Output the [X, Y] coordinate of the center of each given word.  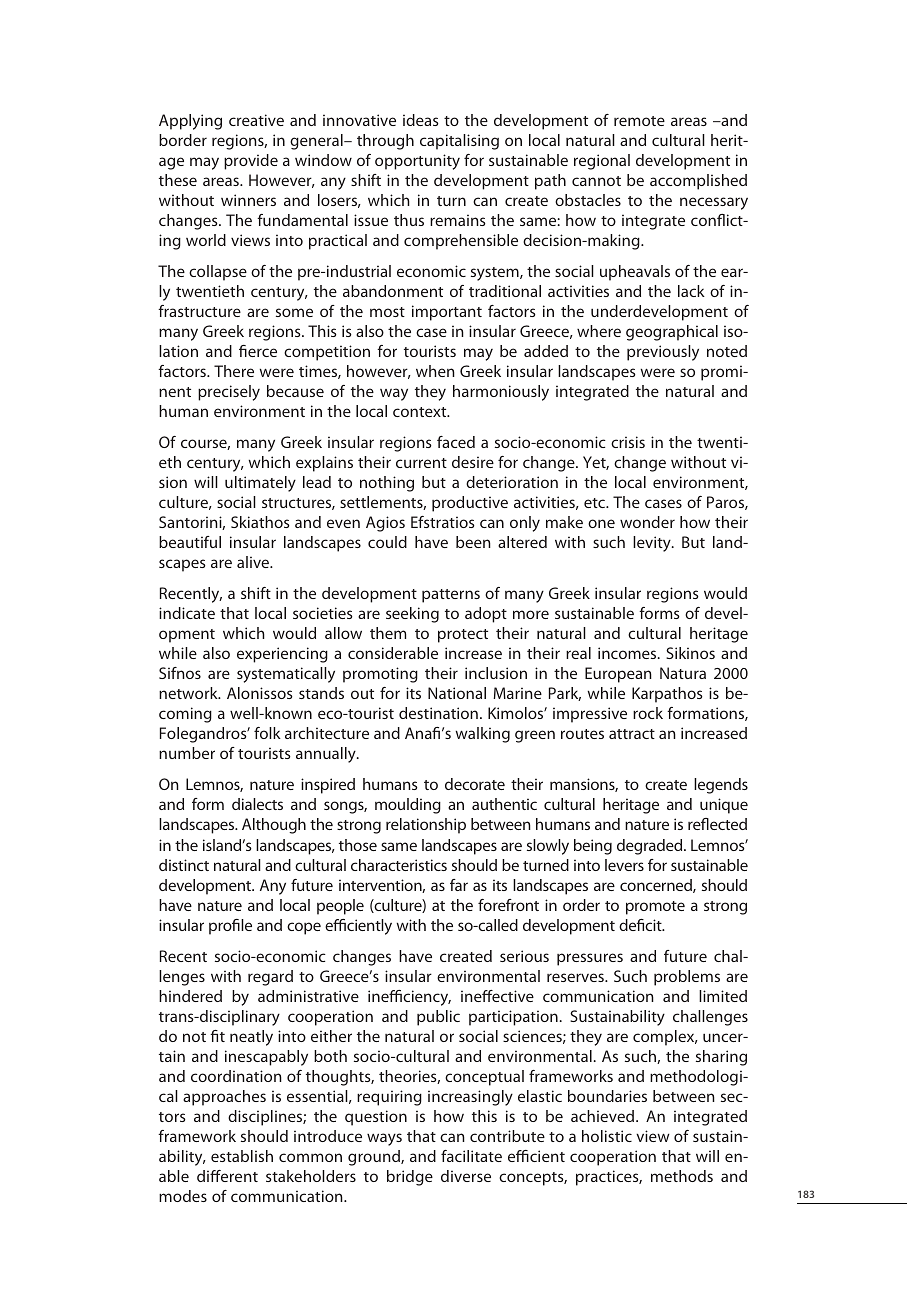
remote [639, 121]
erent [239, 1176]
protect [463, 636]
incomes [628, 653]
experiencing [282, 655]
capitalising [459, 142]
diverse [466, 1176]
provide [251, 162]
